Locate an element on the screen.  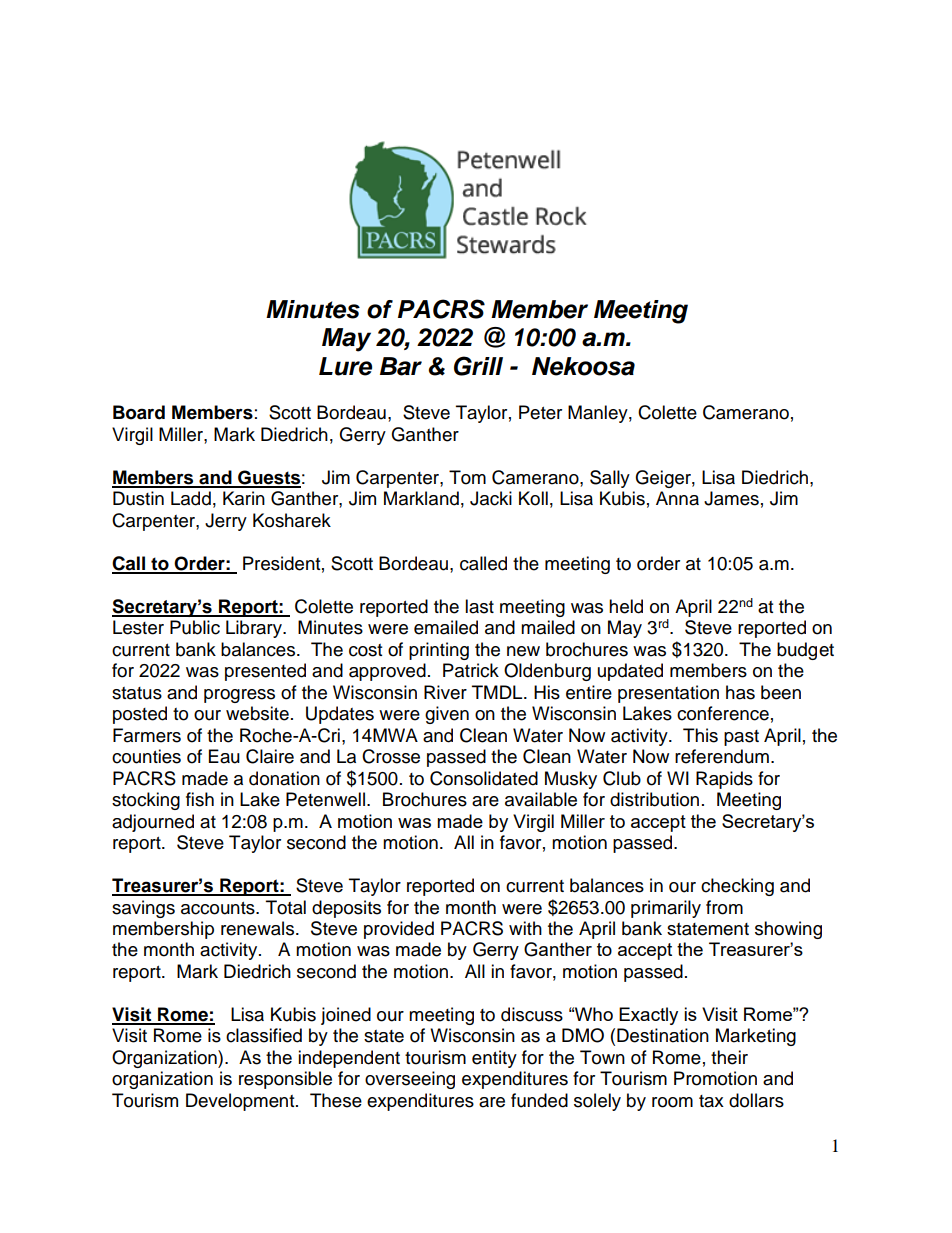
presented is located at coordinates (265, 672).
